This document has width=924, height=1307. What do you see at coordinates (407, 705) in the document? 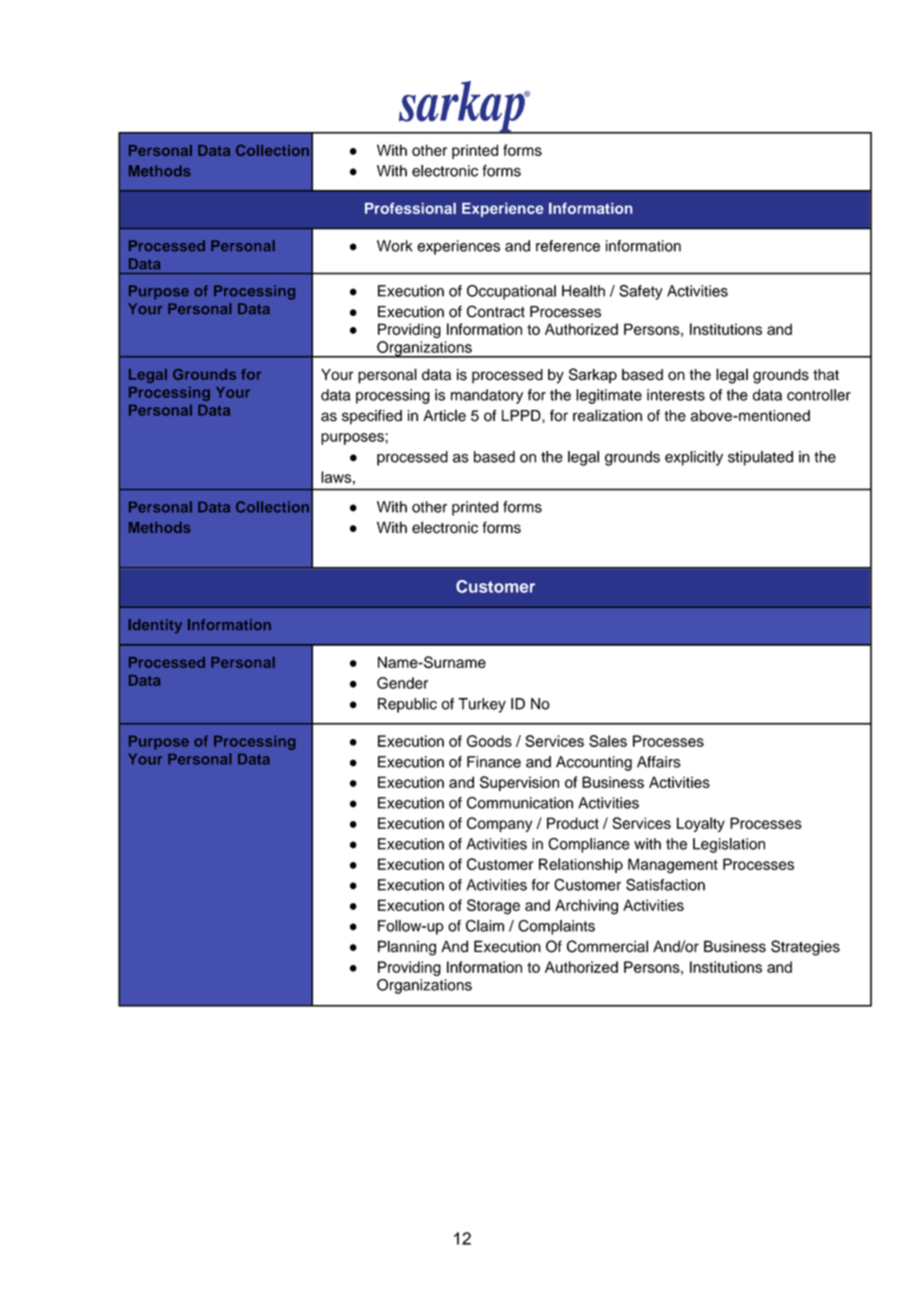
I see `Republic` at bounding box center [407, 705].
